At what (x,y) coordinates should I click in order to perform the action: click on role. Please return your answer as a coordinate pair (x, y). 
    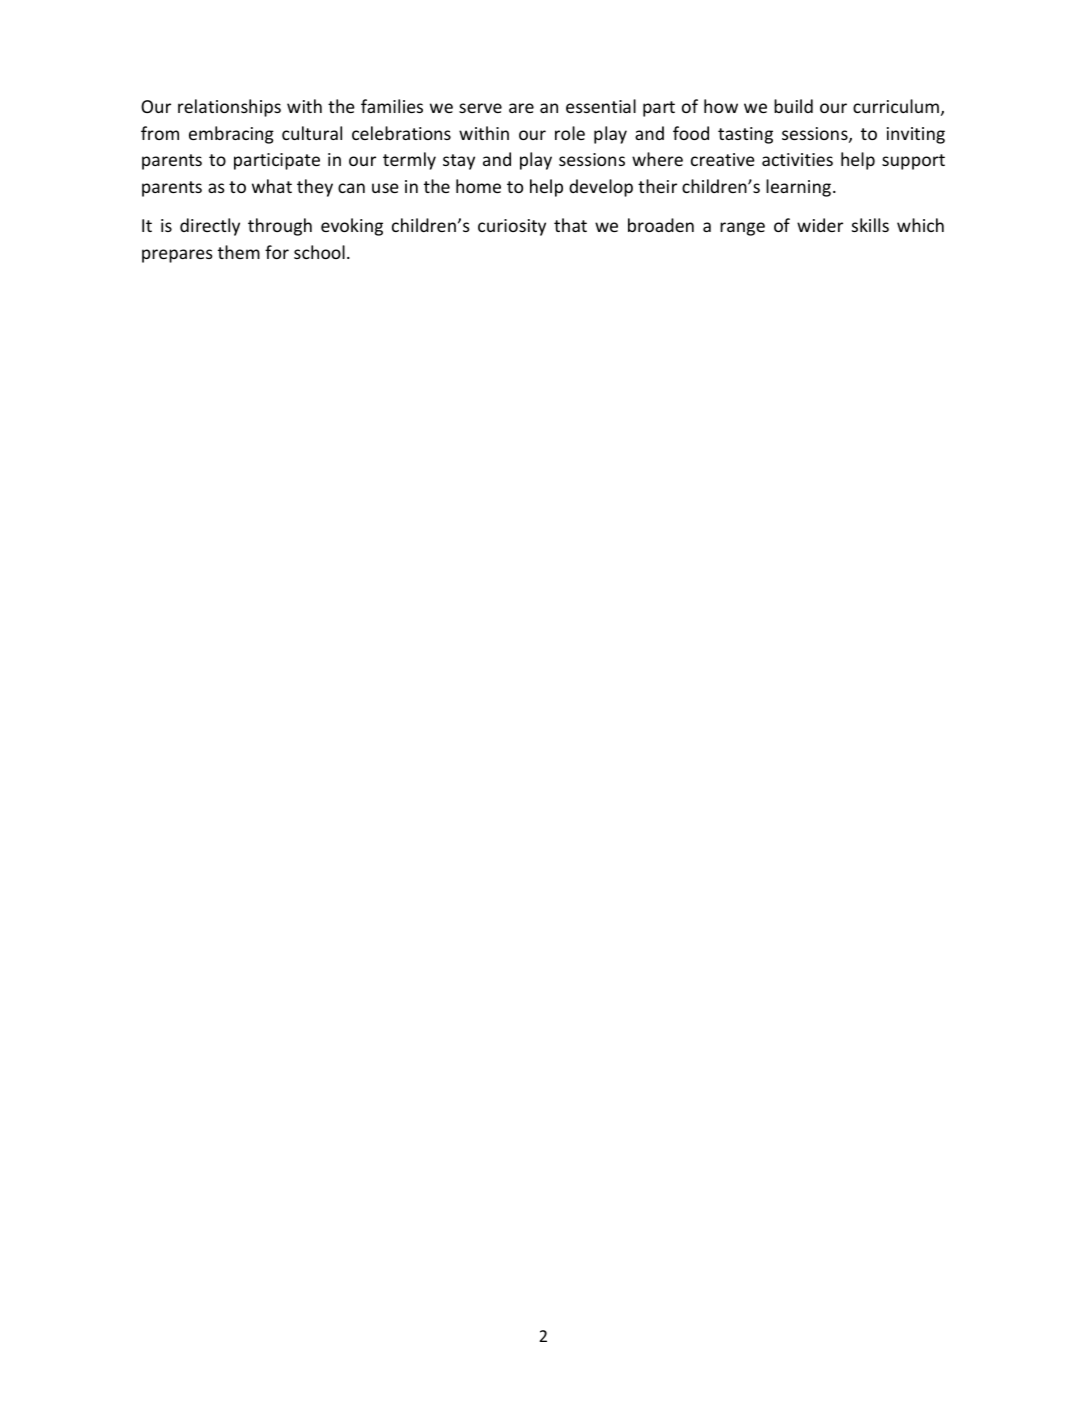
    Looking at the image, I should click on (570, 133).
